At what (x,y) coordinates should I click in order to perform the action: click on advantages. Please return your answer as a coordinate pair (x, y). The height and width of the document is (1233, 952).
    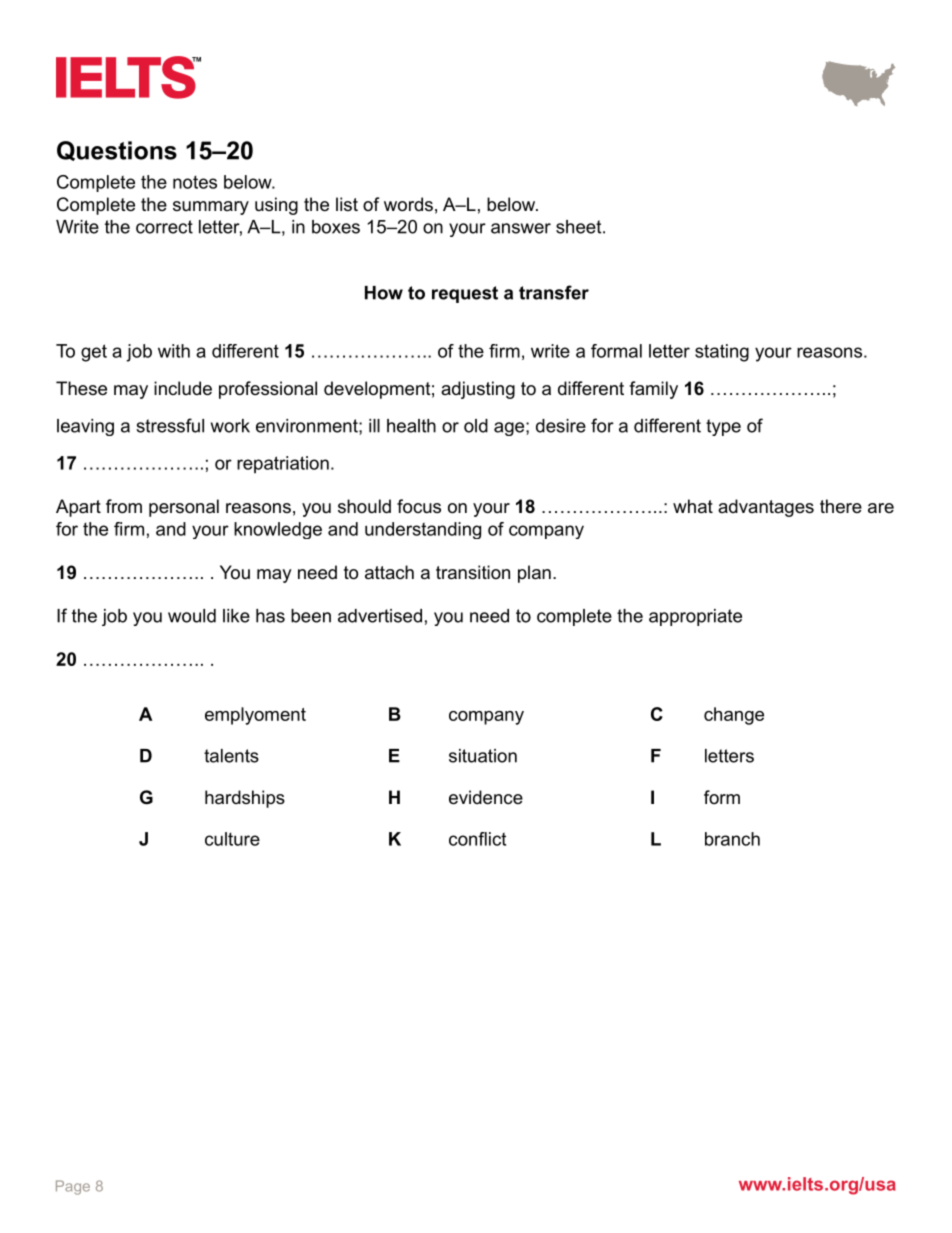
    Looking at the image, I should click on (766, 508).
